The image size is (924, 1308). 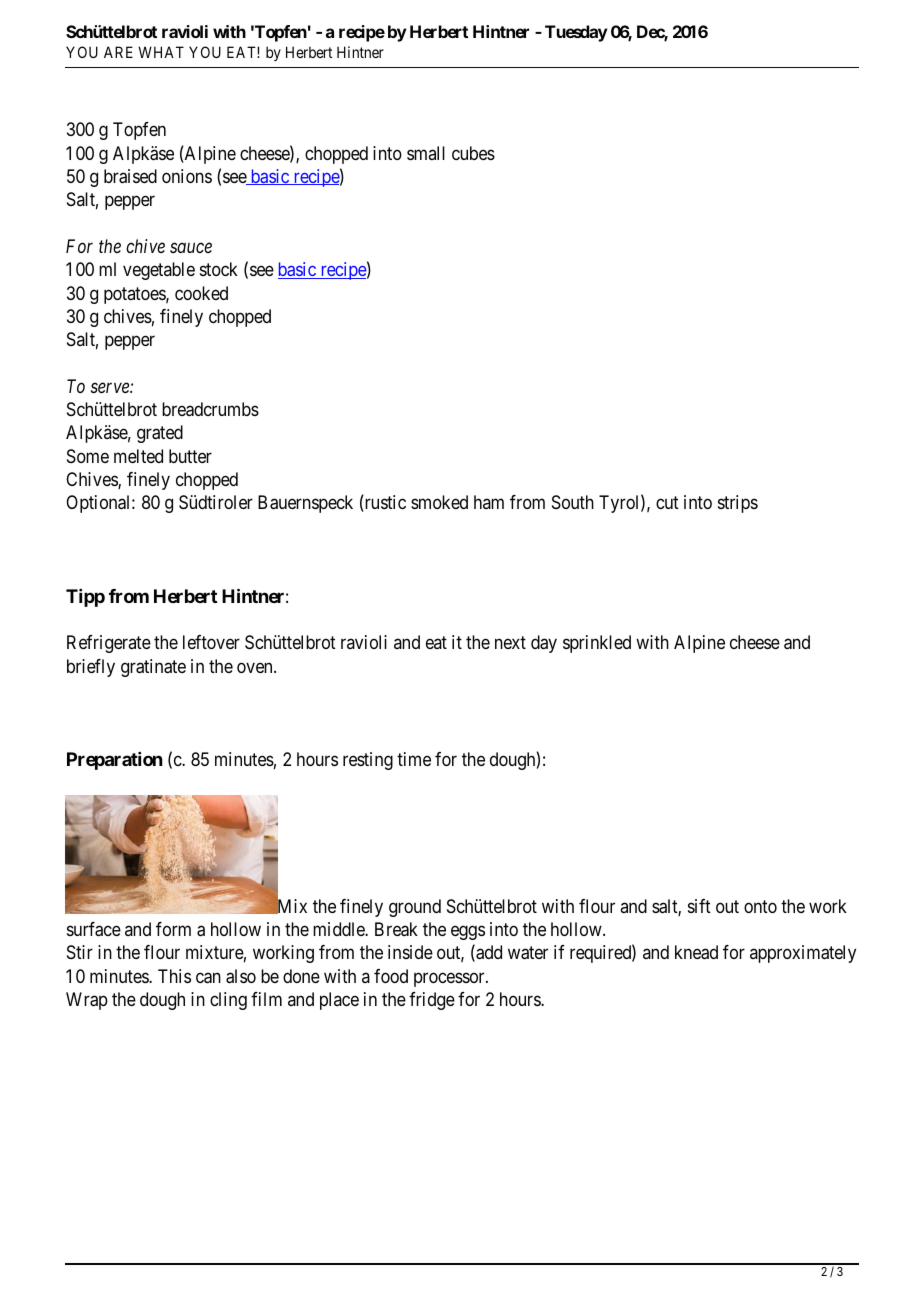 What do you see at coordinates (426, 153) in the page?
I see `small` at bounding box center [426, 153].
